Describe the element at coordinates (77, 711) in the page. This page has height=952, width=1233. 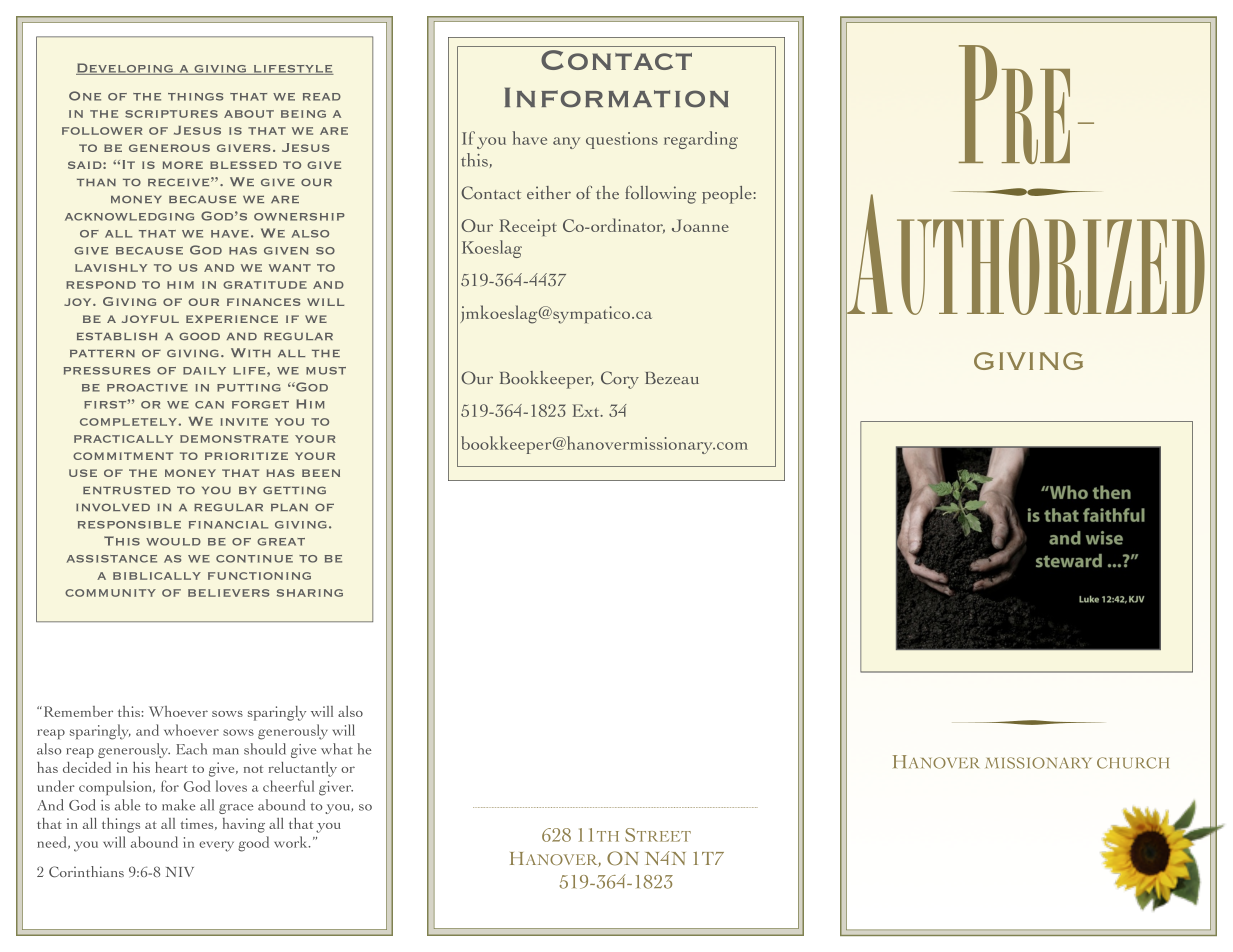
I see `Remember` at that location.
